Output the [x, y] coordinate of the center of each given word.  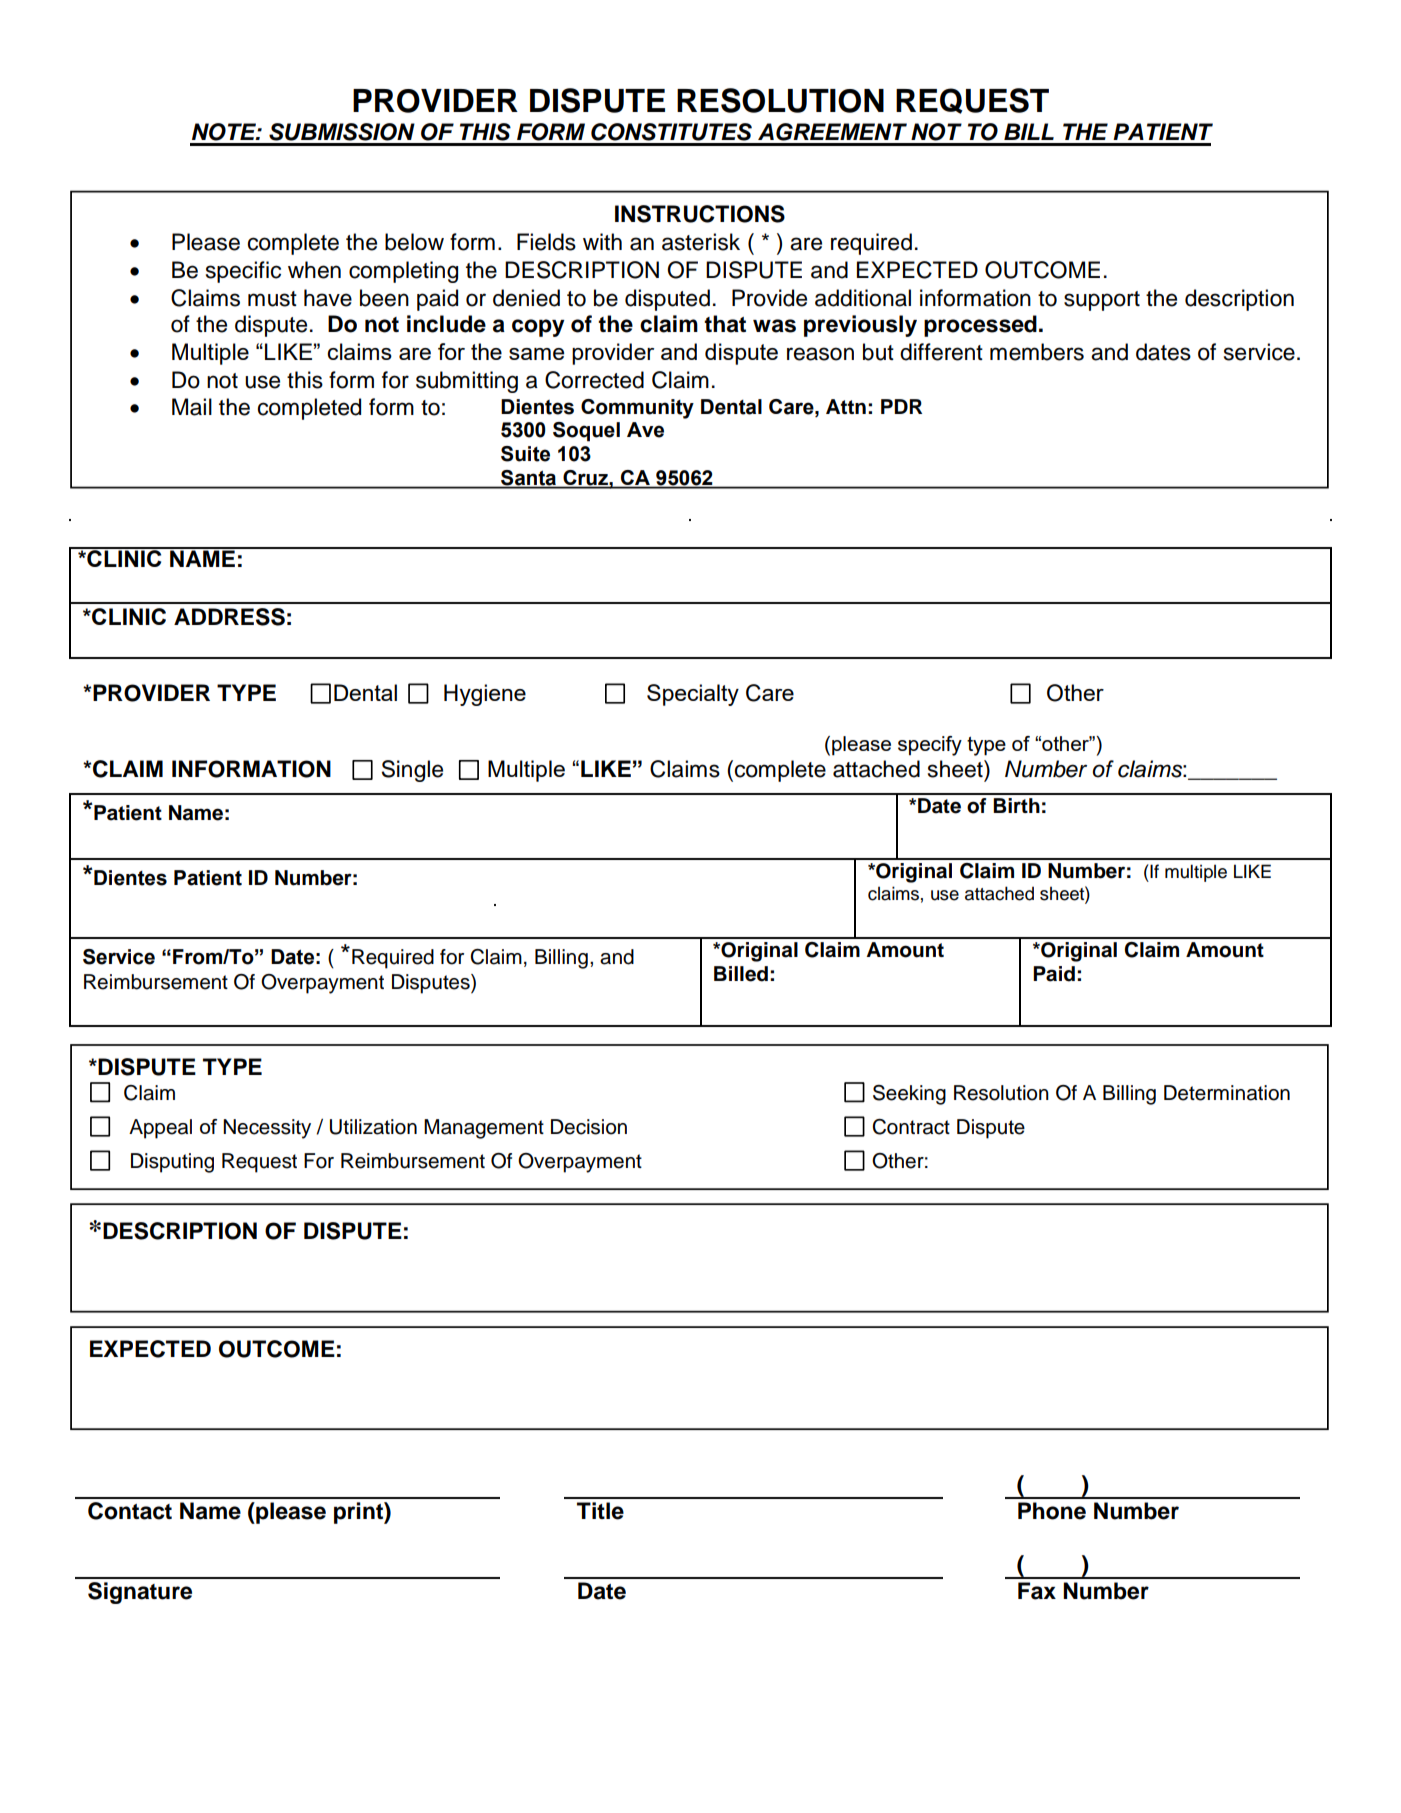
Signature [140, 1593]
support [1102, 301]
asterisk [701, 242]
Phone [1052, 1511]
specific [243, 272]
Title [600, 1511]
